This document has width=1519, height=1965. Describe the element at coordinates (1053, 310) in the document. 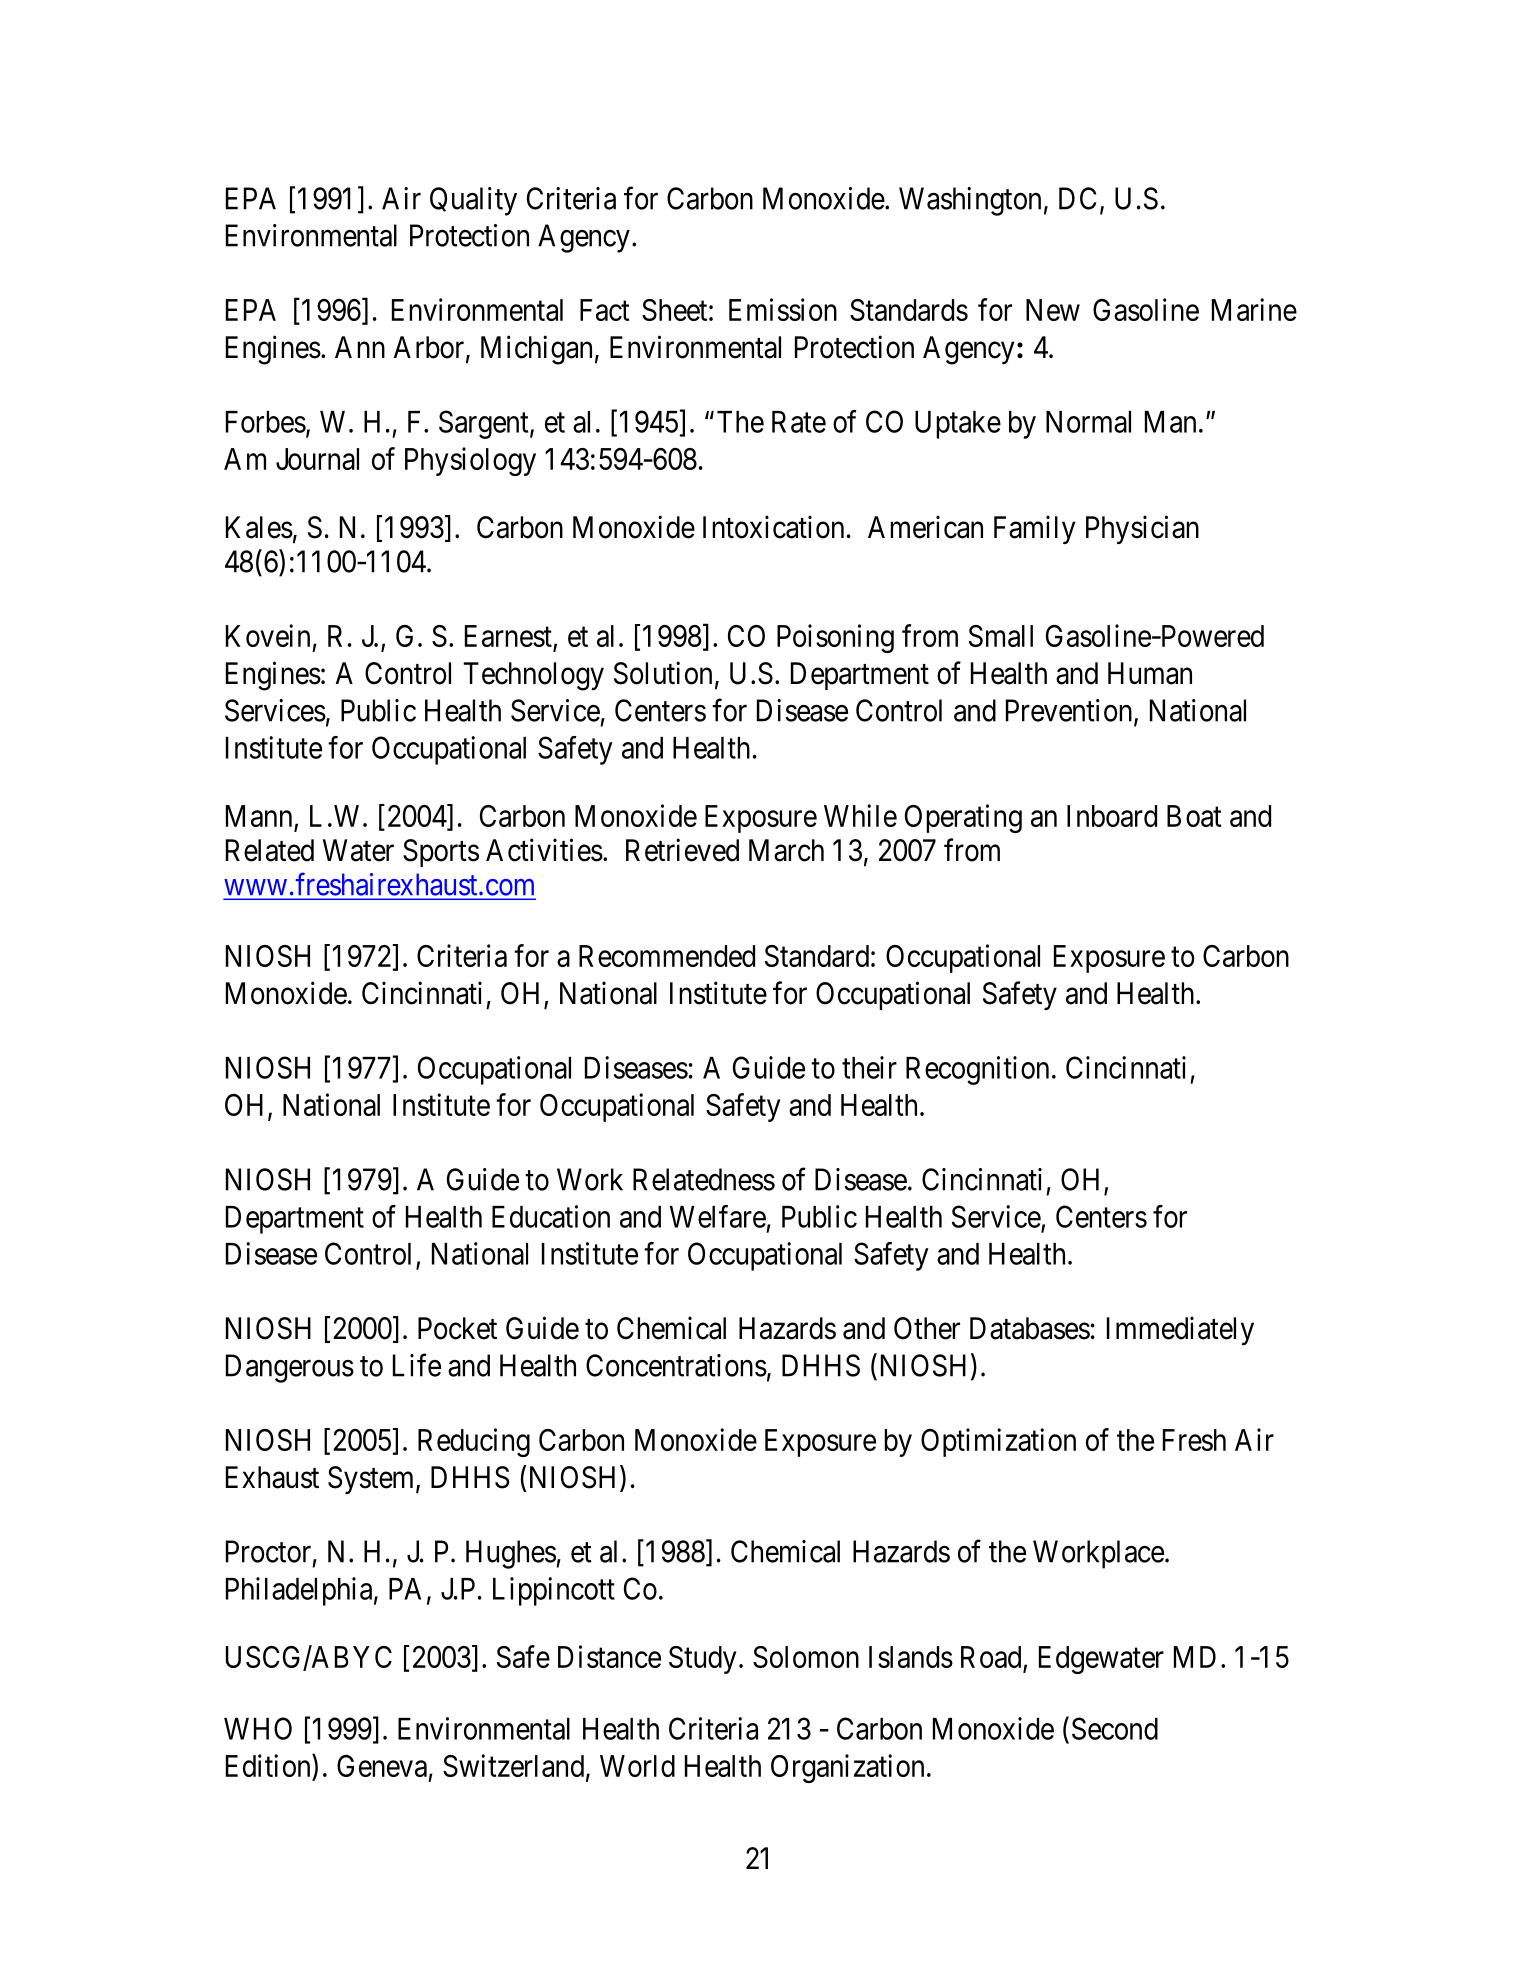

I see `New` at that location.
